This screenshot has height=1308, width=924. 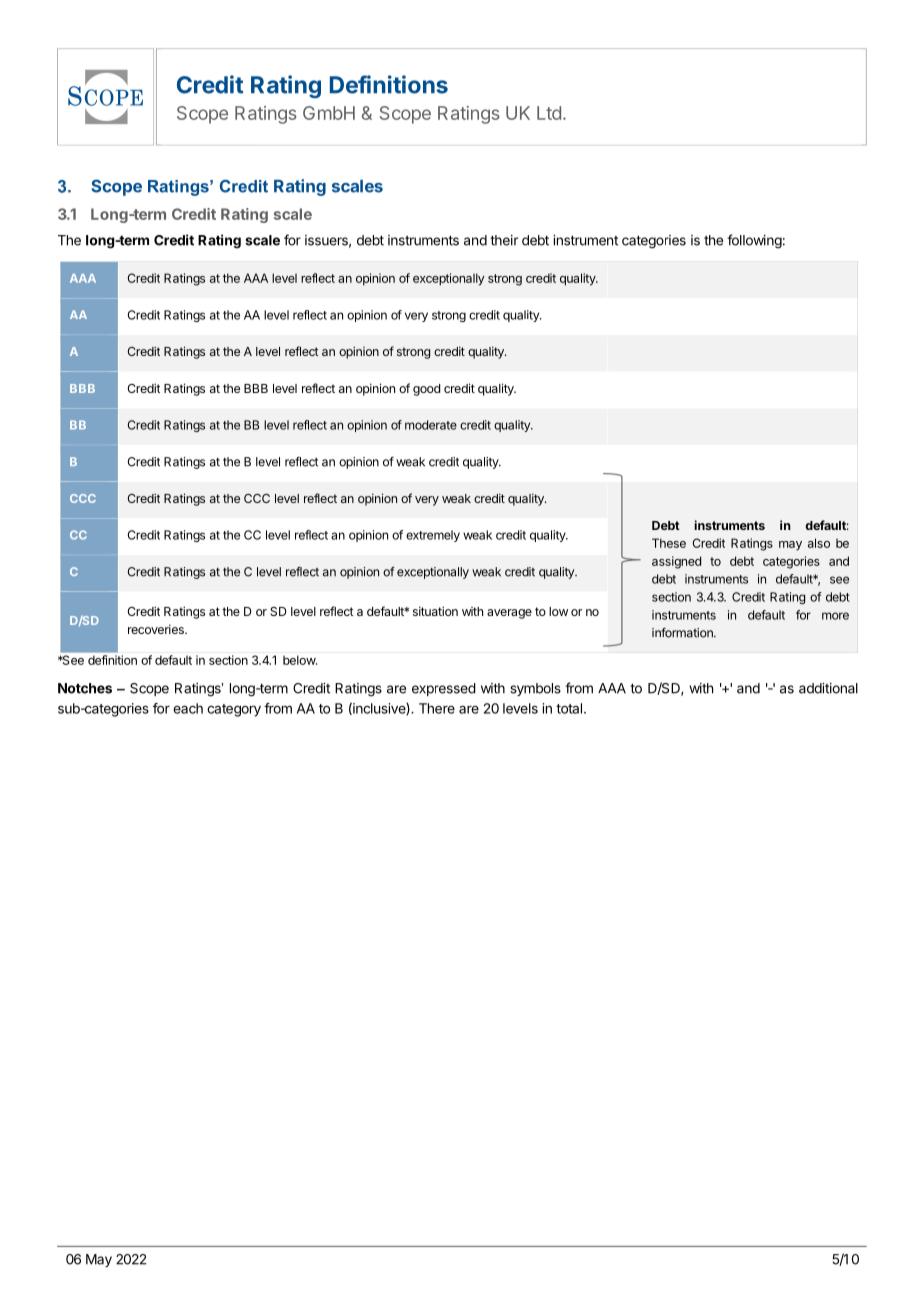 I want to click on good, so click(x=426, y=390).
